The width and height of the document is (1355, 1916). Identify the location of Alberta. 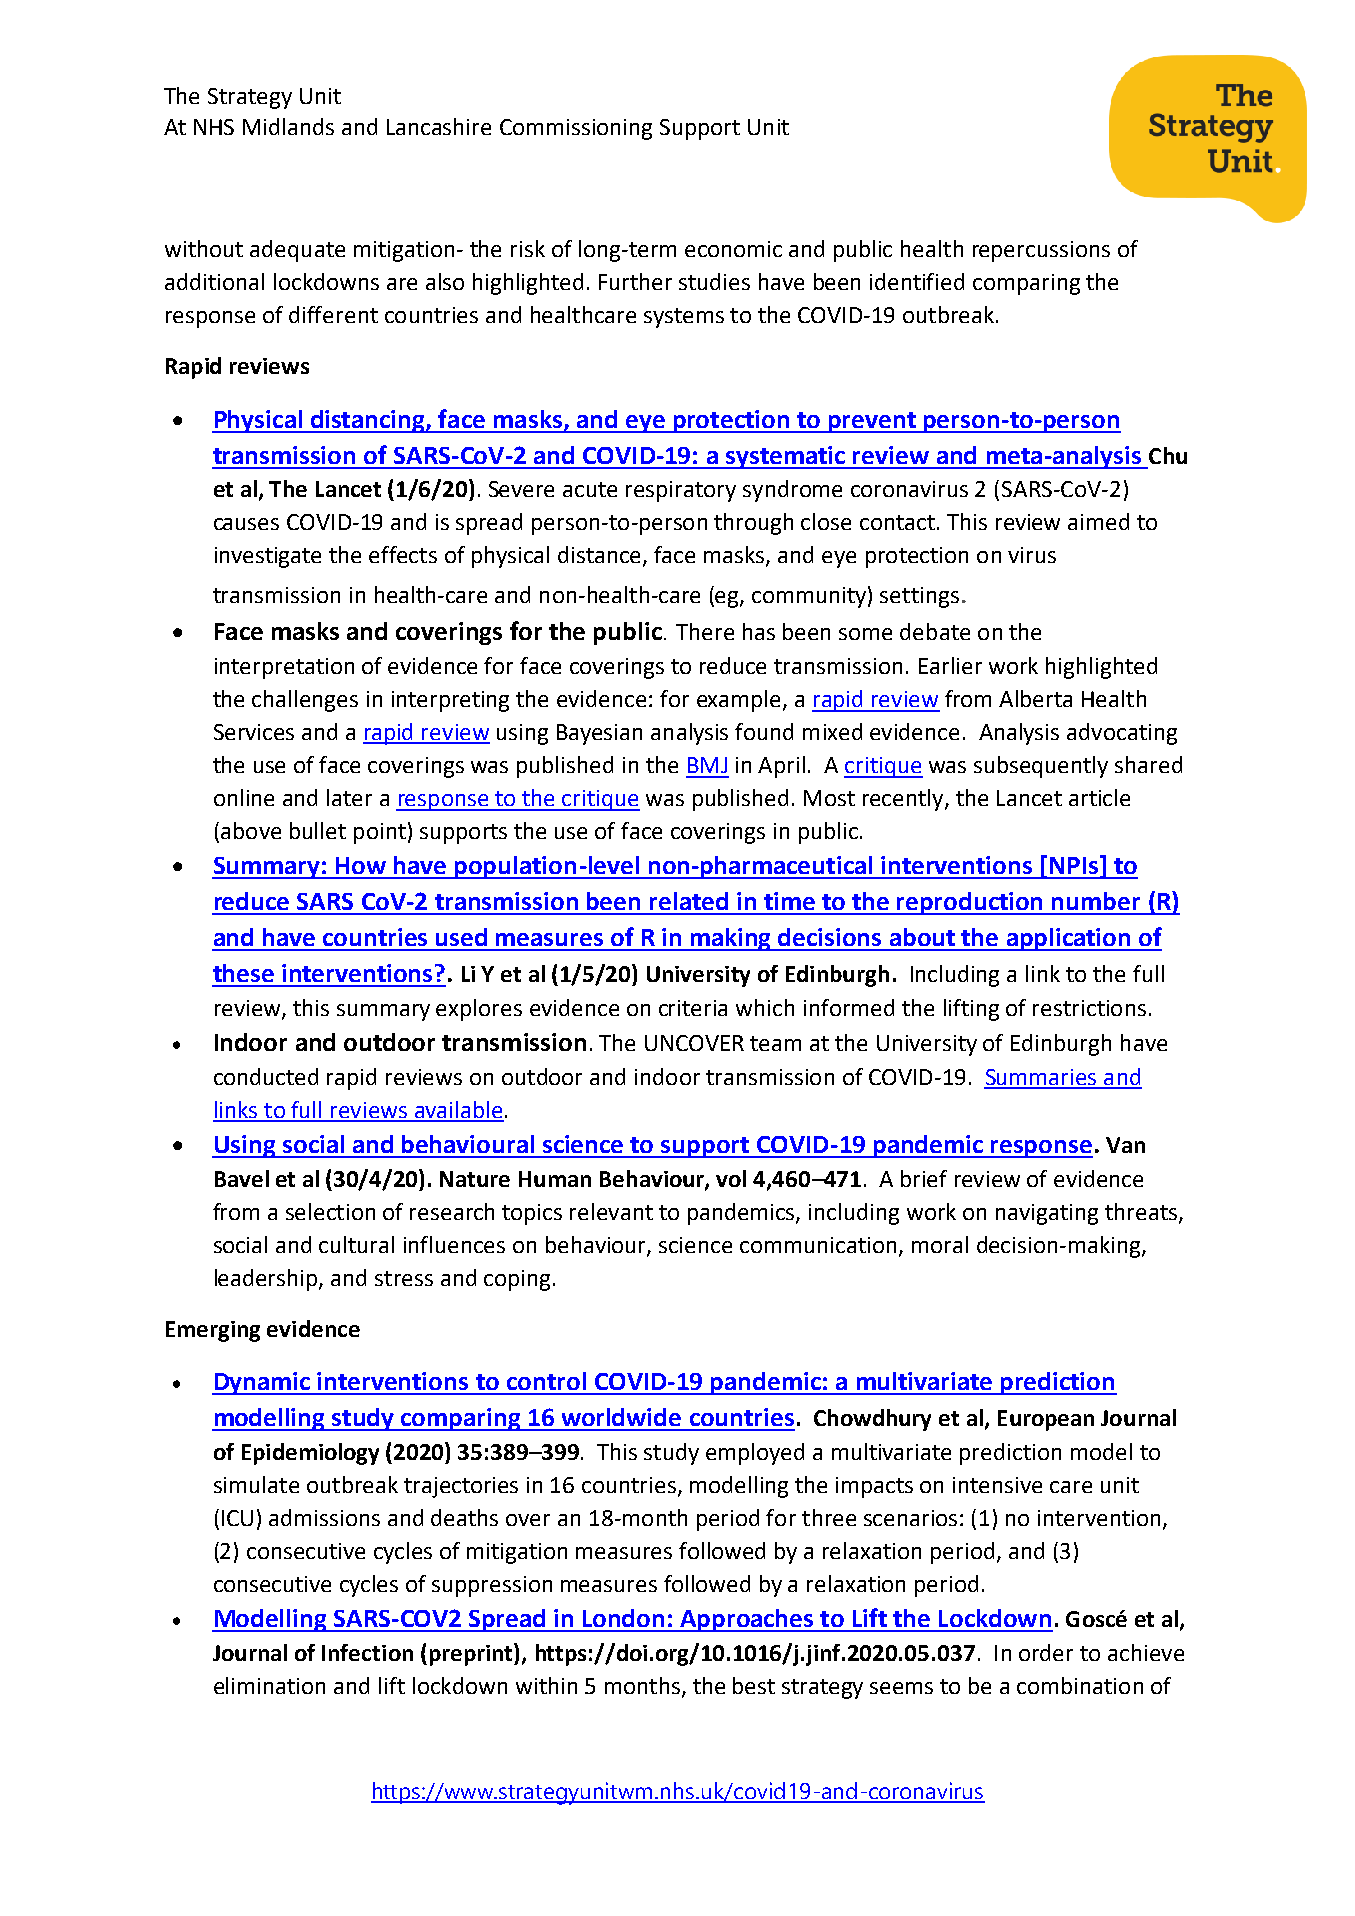
(1035, 698).
